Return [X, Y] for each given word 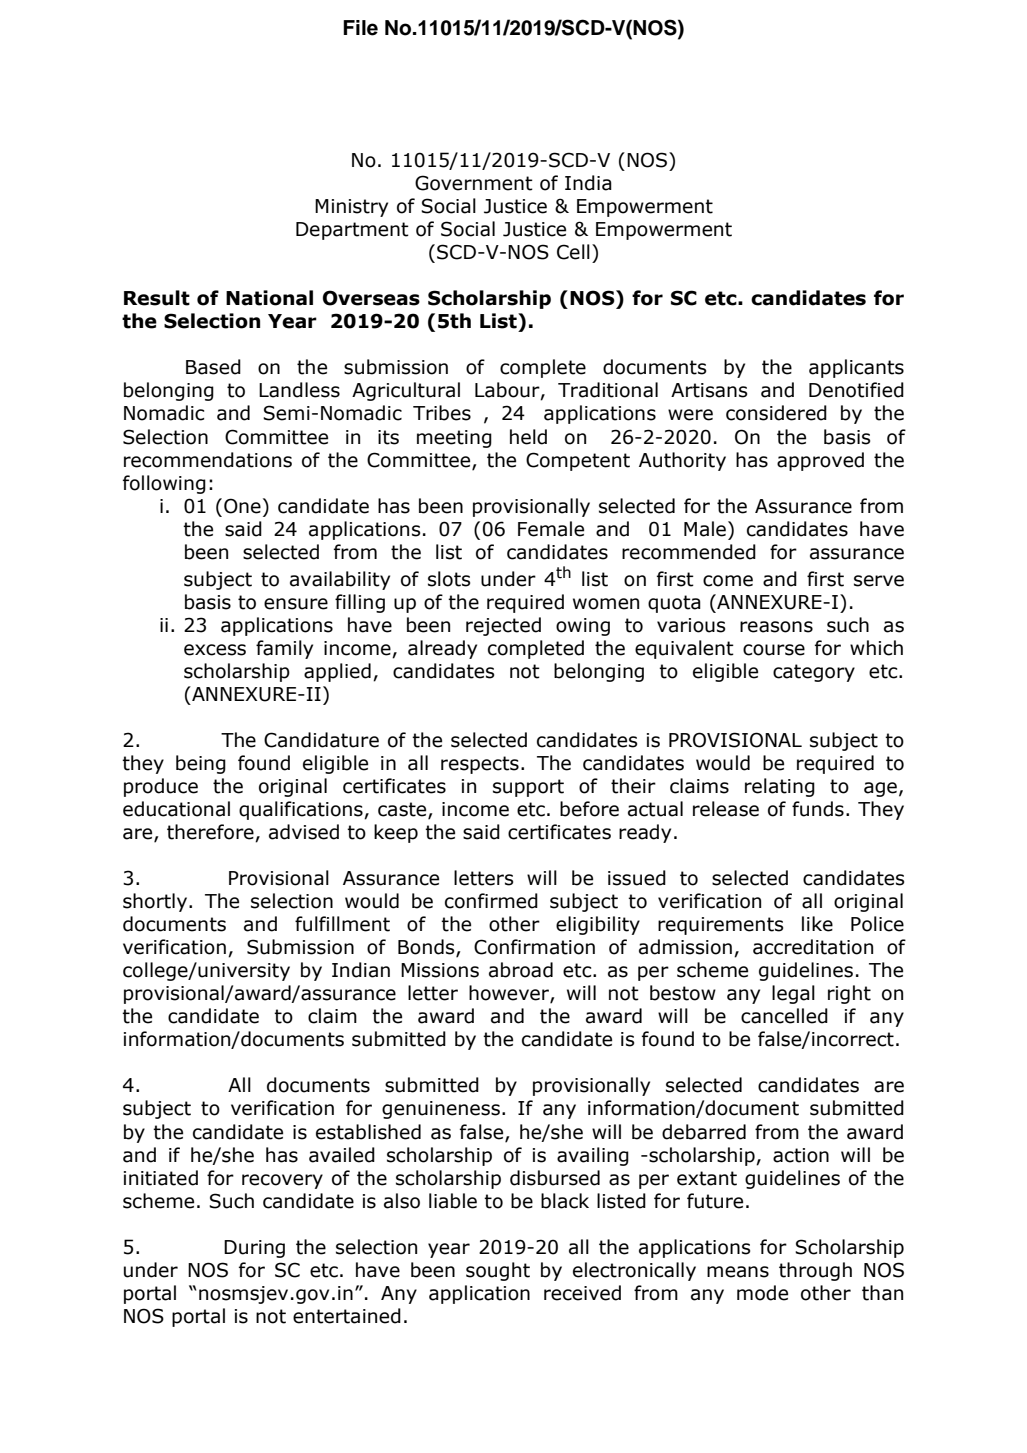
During [254, 1249]
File [360, 28]
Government [474, 183]
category [814, 673]
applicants [856, 368]
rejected [503, 626]
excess [215, 650]
